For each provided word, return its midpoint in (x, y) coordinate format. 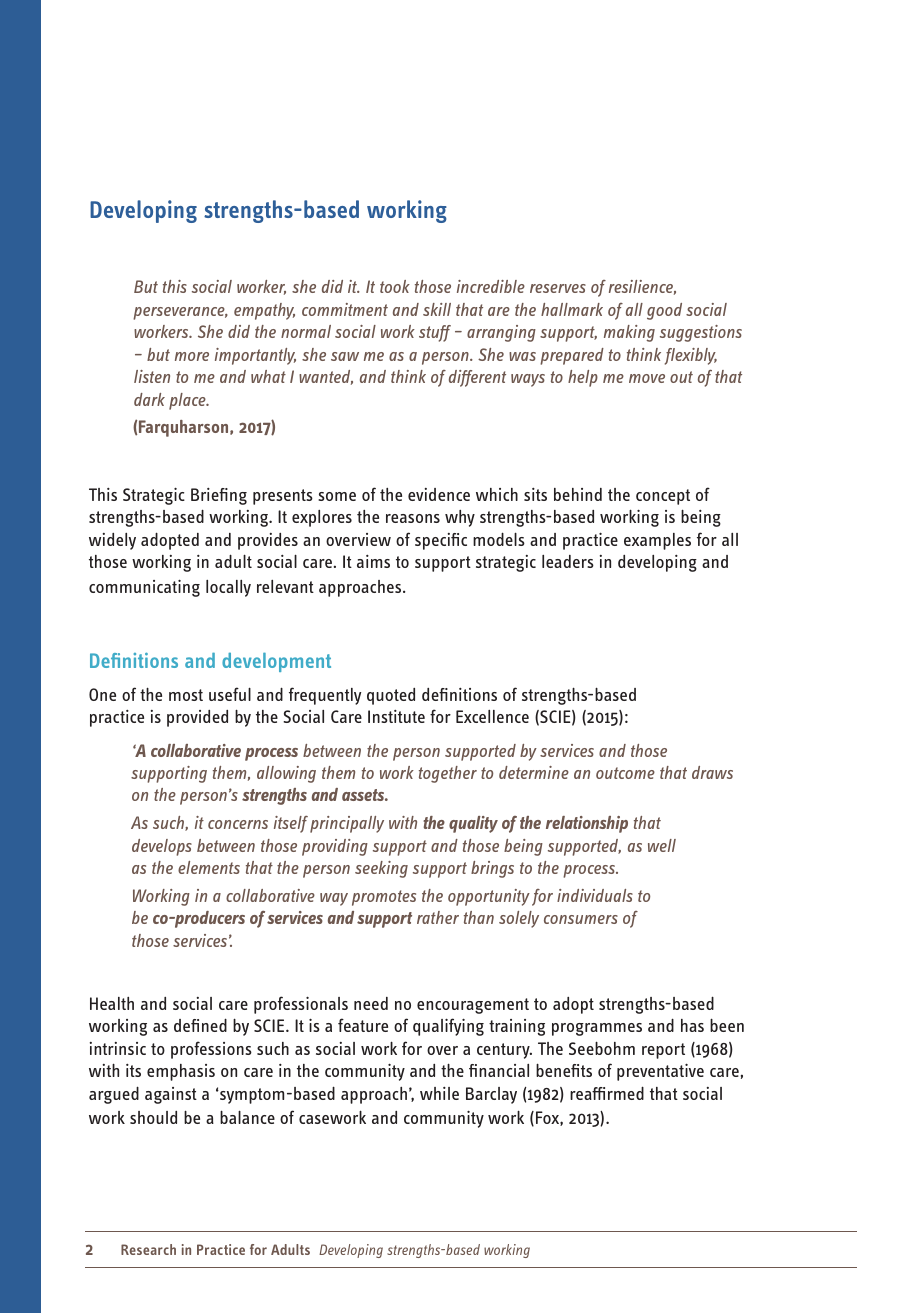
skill (437, 309)
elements (209, 867)
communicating (144, 588)
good (664, 311)
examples (657, 541)
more (192, 356)
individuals (595, 895)
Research (148, 1249)
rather (438, 917)
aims (373, 561)
